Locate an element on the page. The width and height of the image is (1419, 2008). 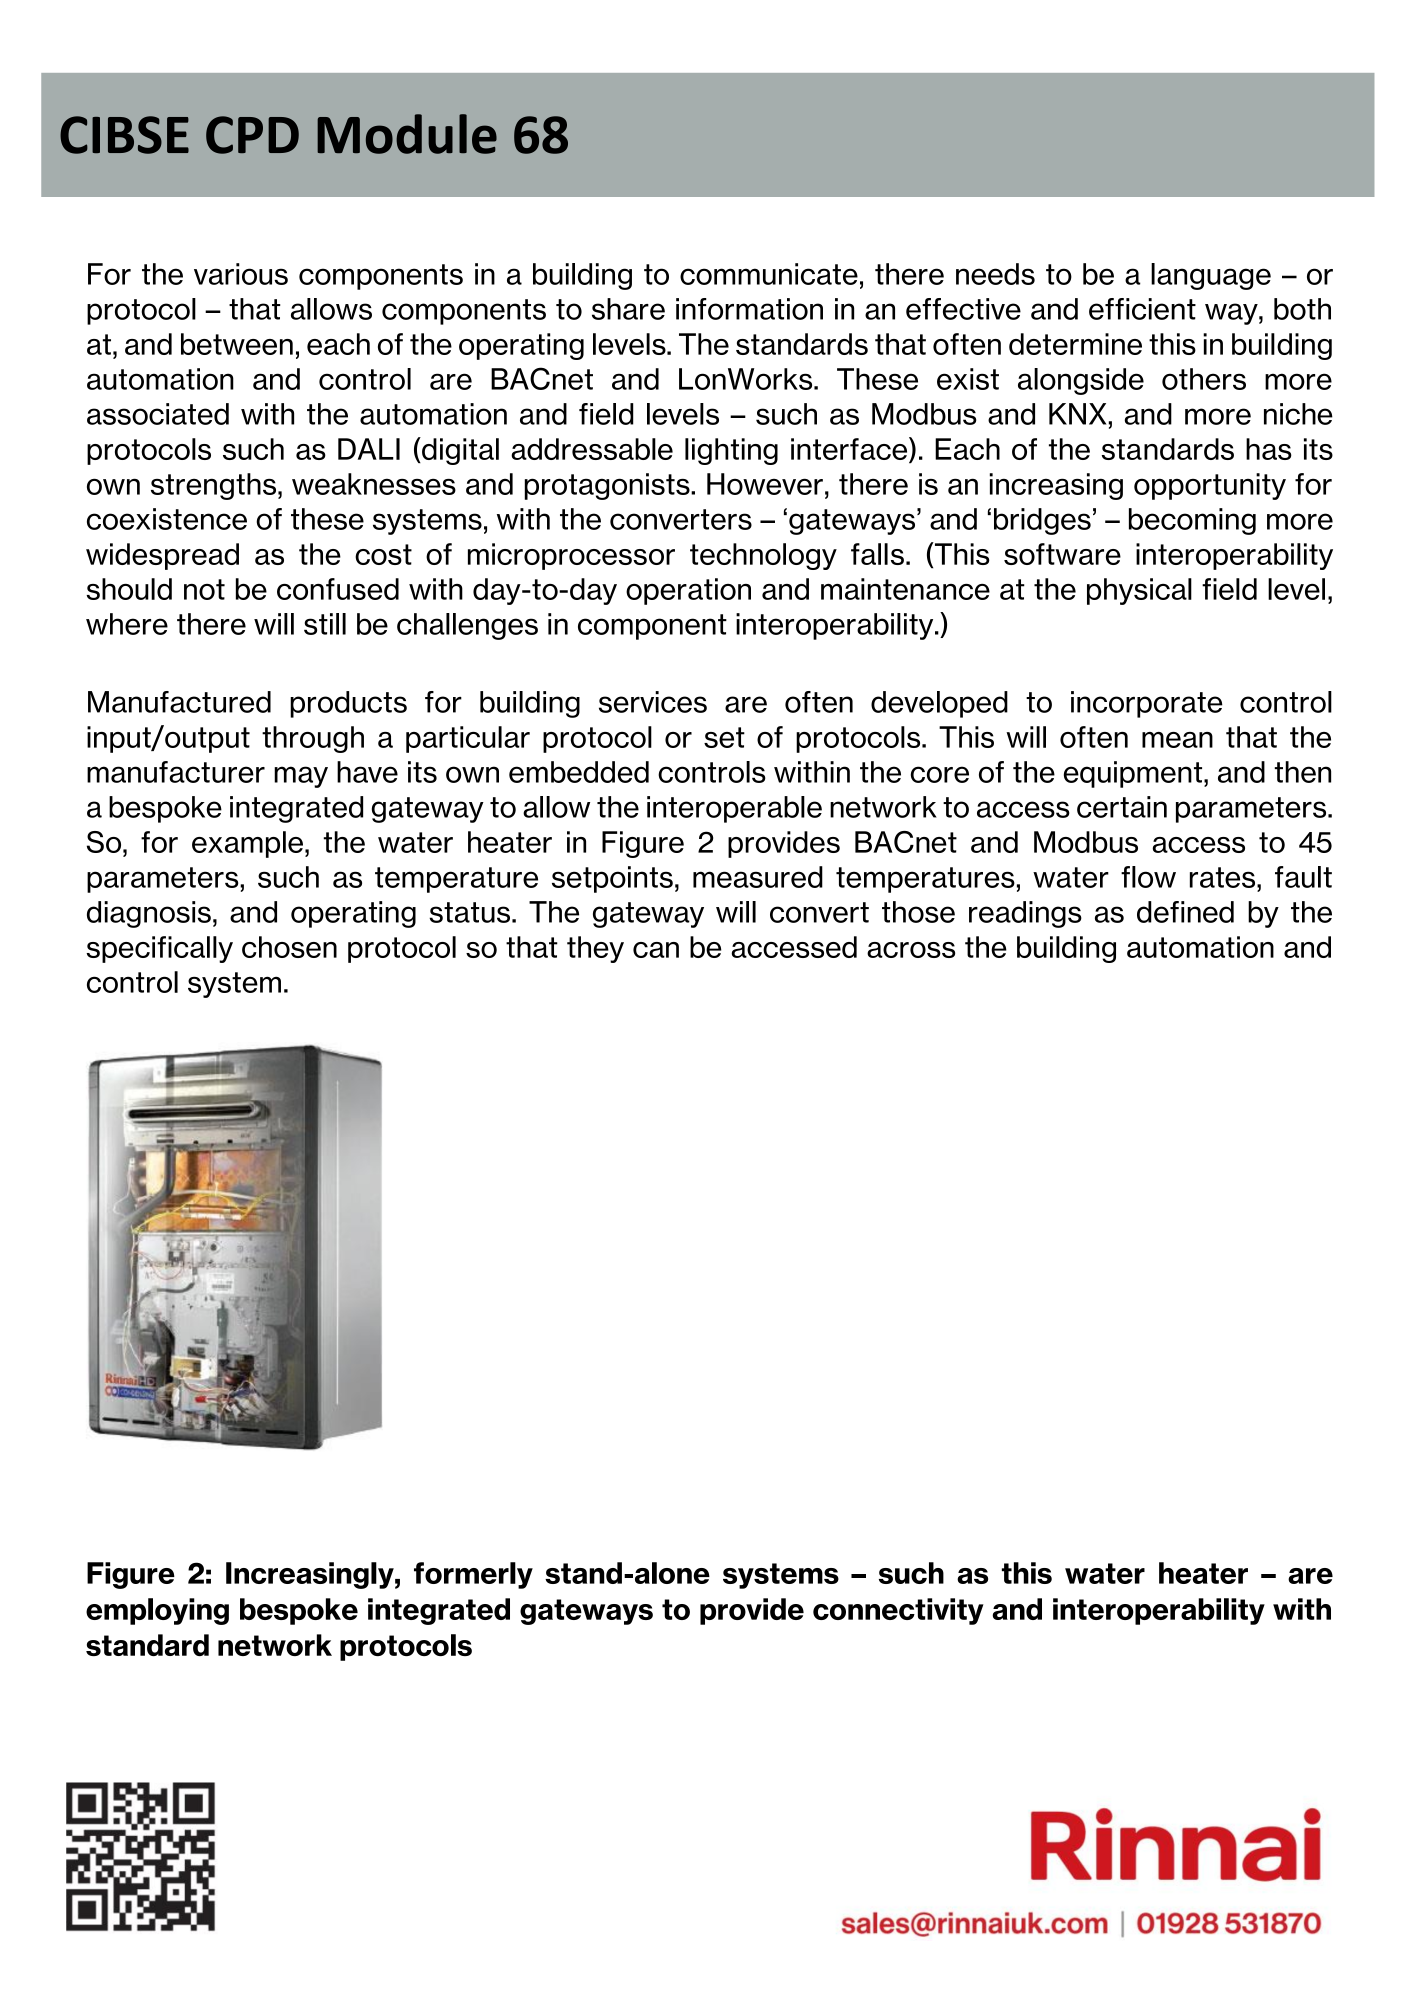
flow is located at coordinates (1148, 877).
